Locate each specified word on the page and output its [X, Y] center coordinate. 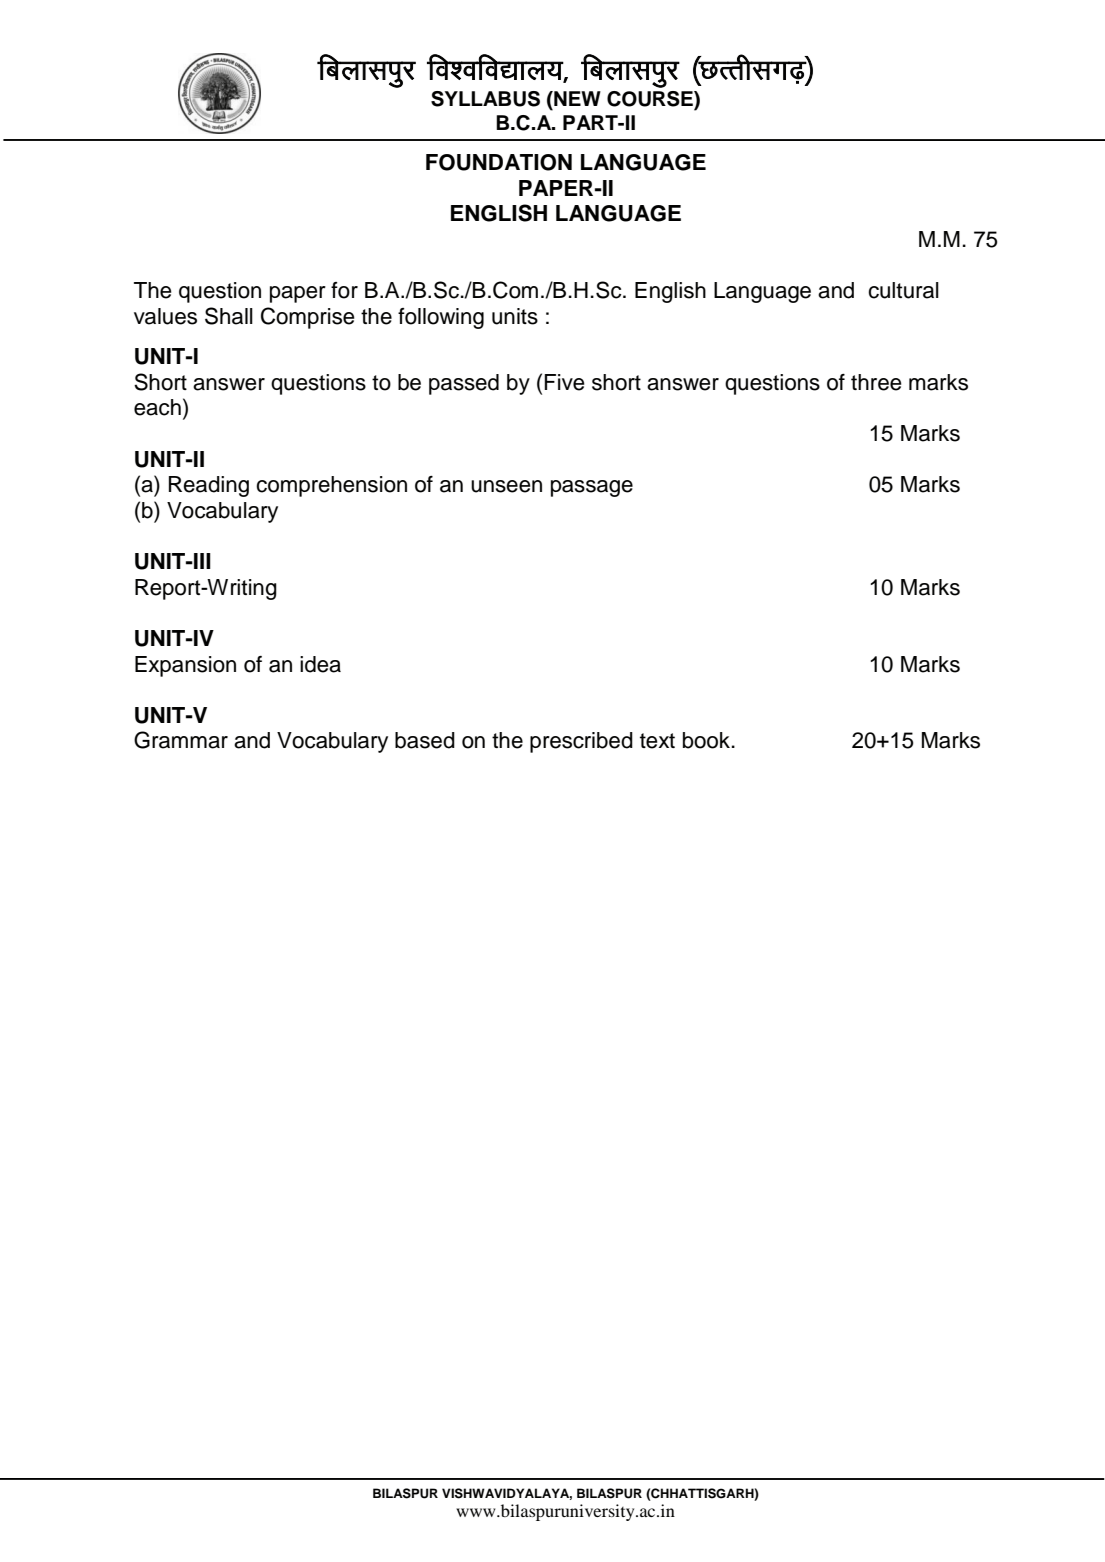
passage [592, 488]
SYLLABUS [485, 99]
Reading [209, 486]
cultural [903, 290]
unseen [506, 486]
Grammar [181, 740]
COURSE [651, 100]
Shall [229, 316]
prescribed [581, 742]
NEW [576, 98]
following [441, 318]
